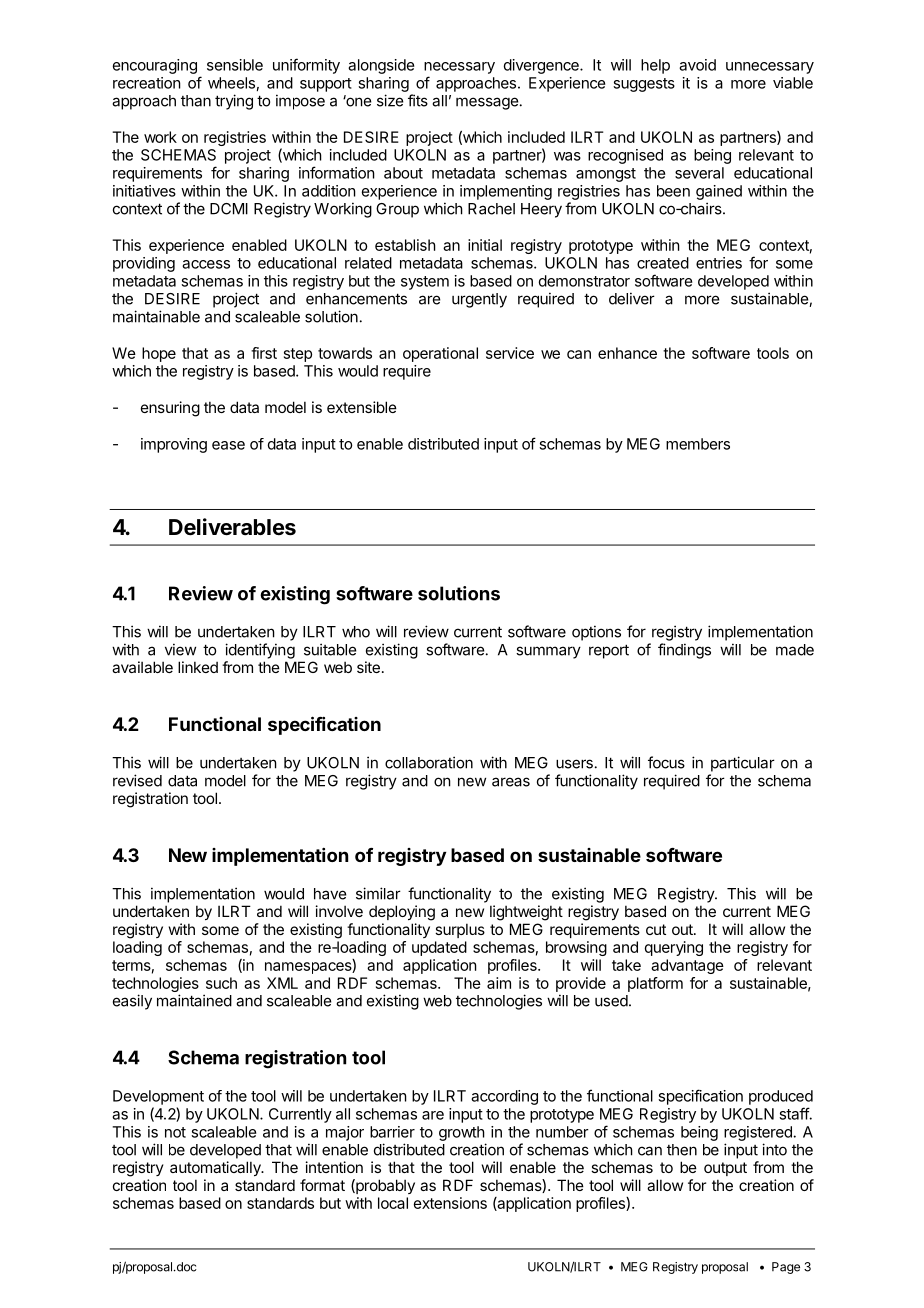  I want to click on than, so click(196, 101).
